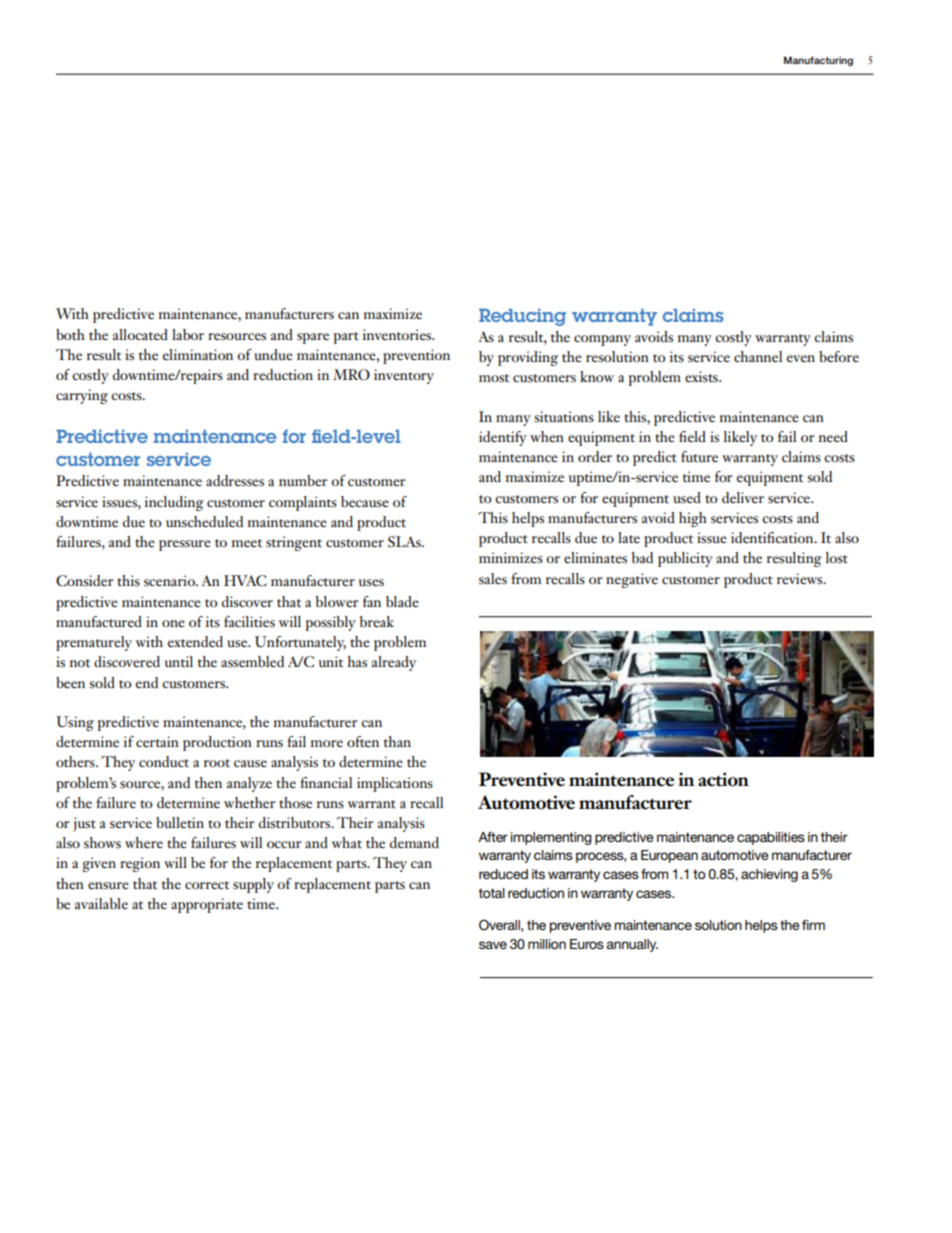 This document has width=952, height=1233. I want to click on allocated, so click(140, 334).
